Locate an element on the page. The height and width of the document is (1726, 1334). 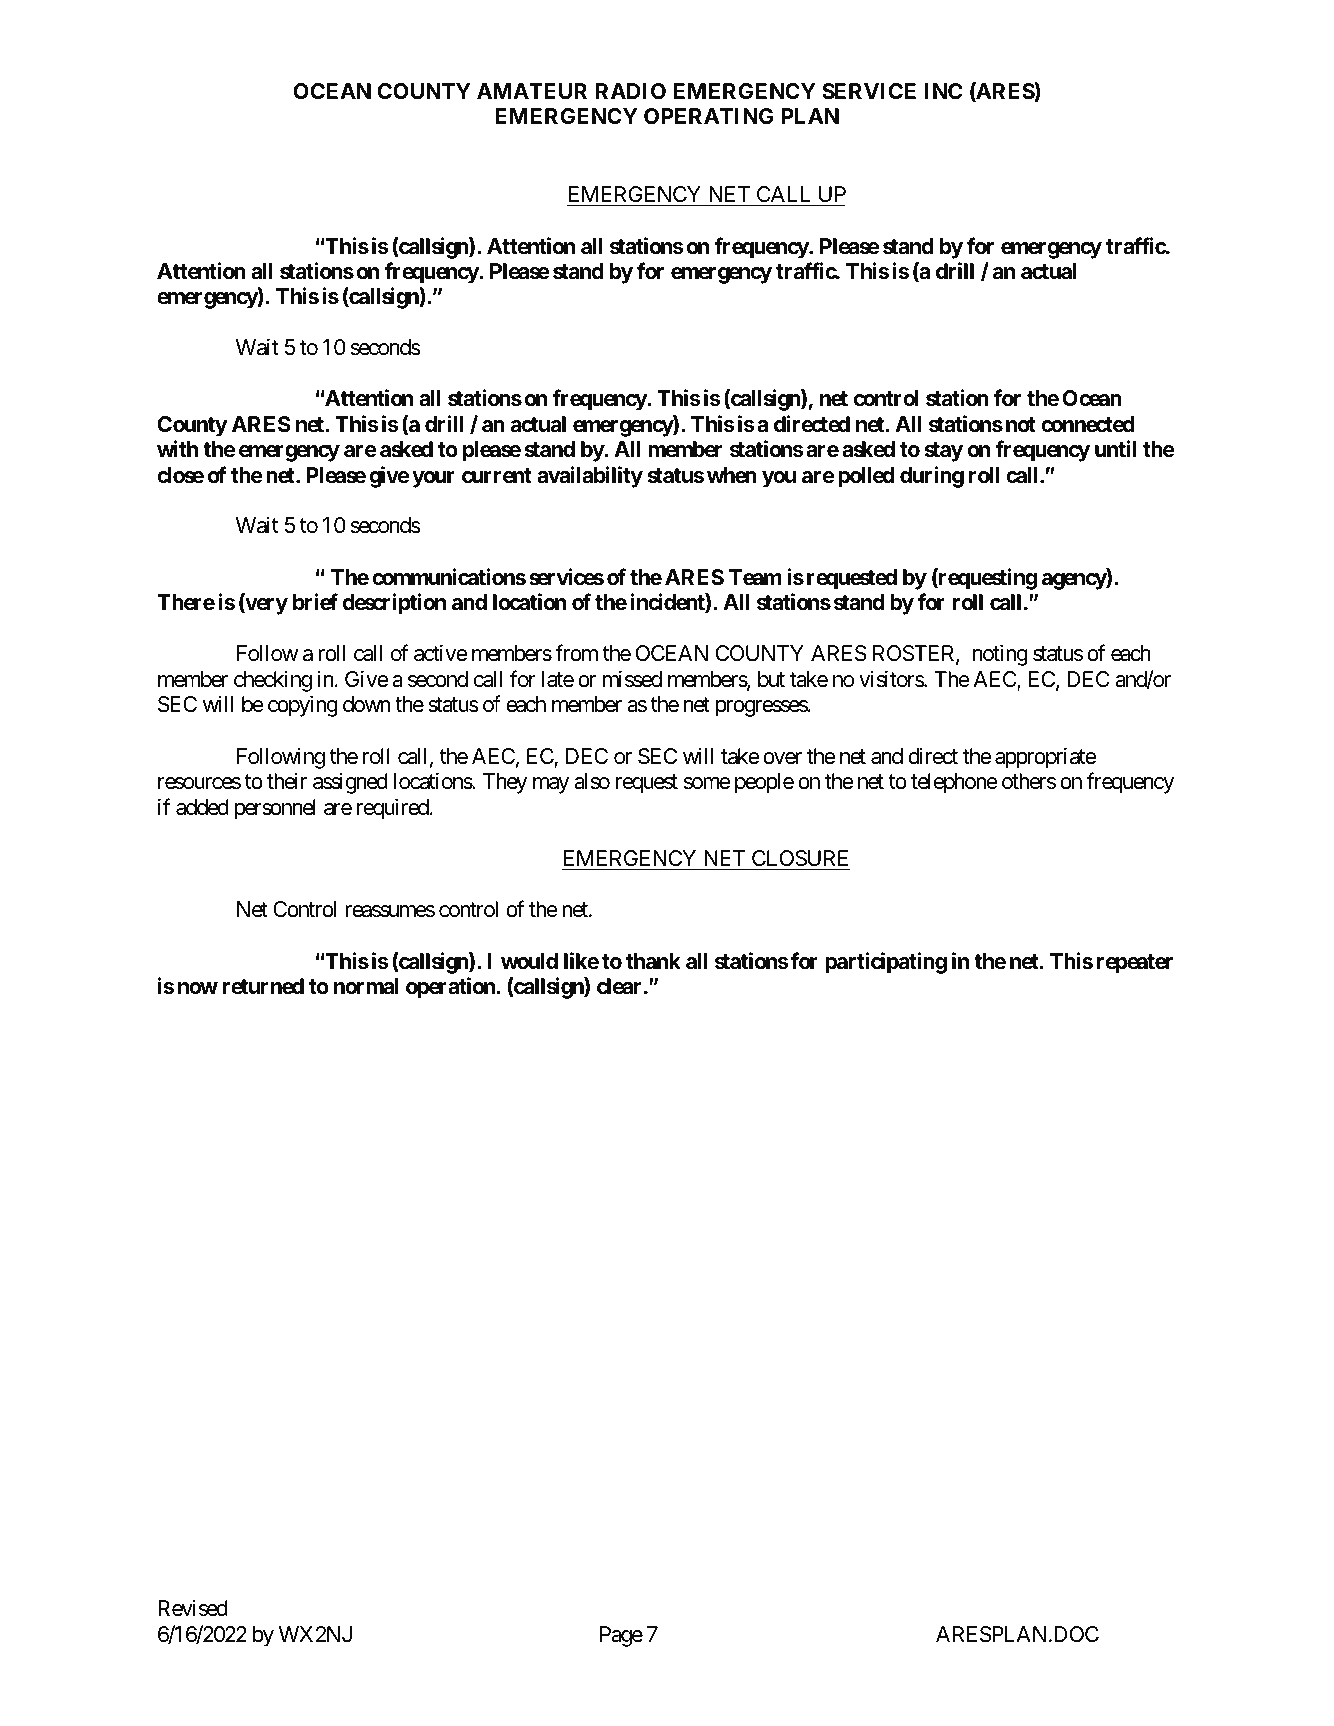
OPERATING is located at coordinates (709, 116).
